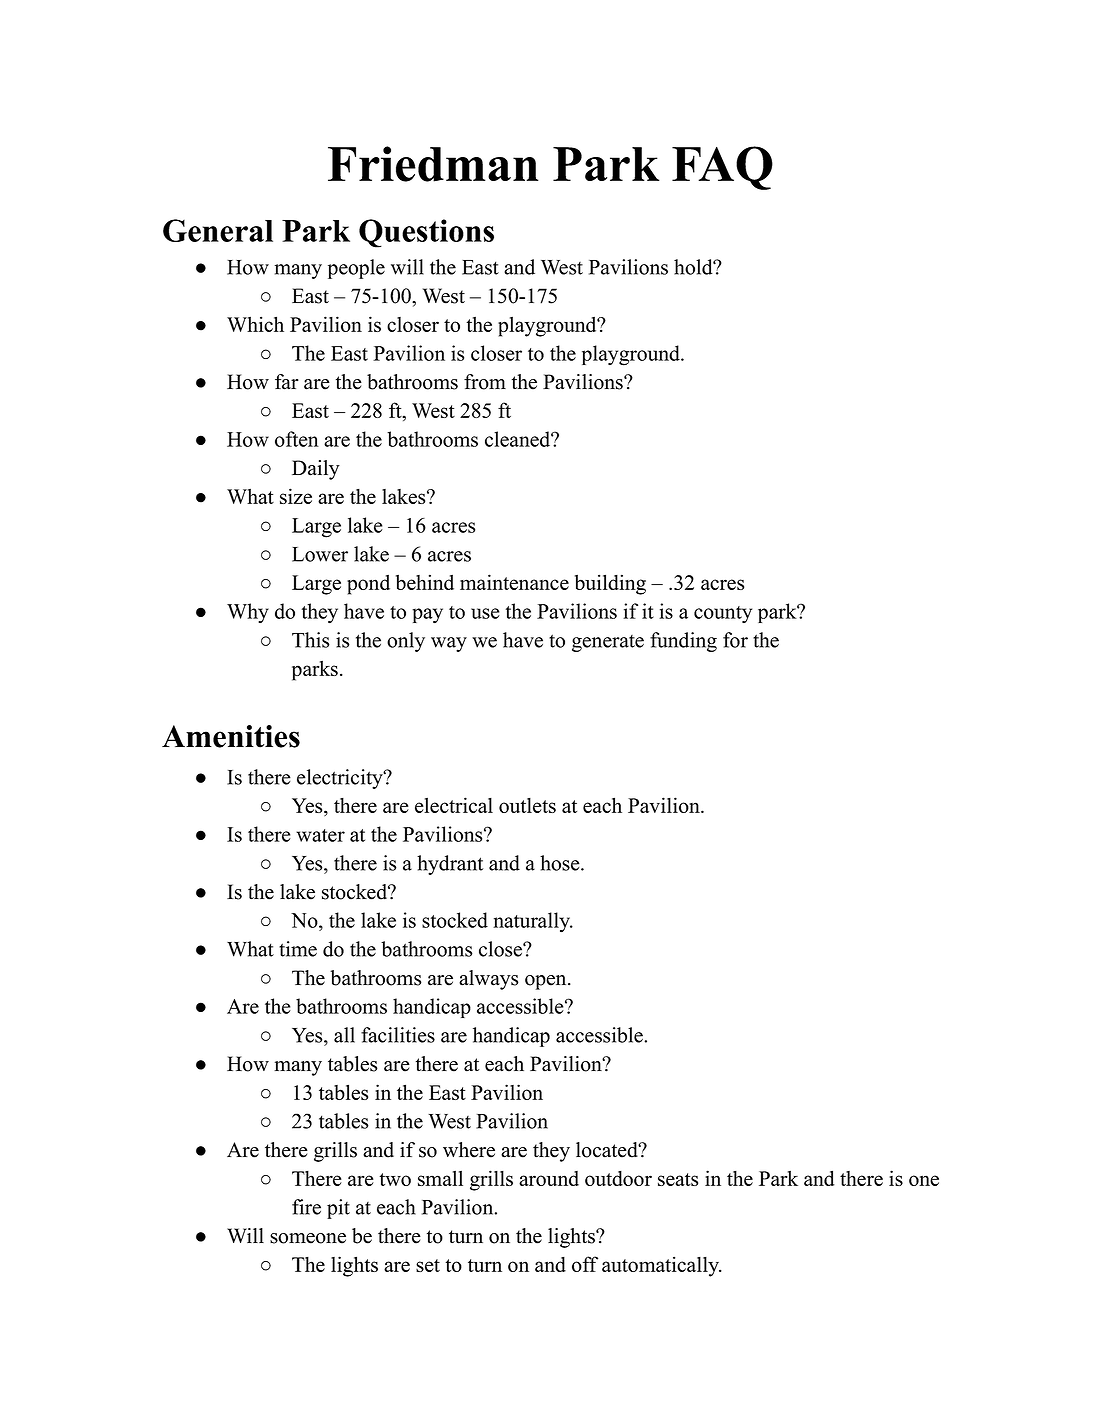 This screenshot has height=1426, width=1102. What do you see at coordinates (683, 642) in the screenshot?
I see `funding` at bounding box center [683, 642].
